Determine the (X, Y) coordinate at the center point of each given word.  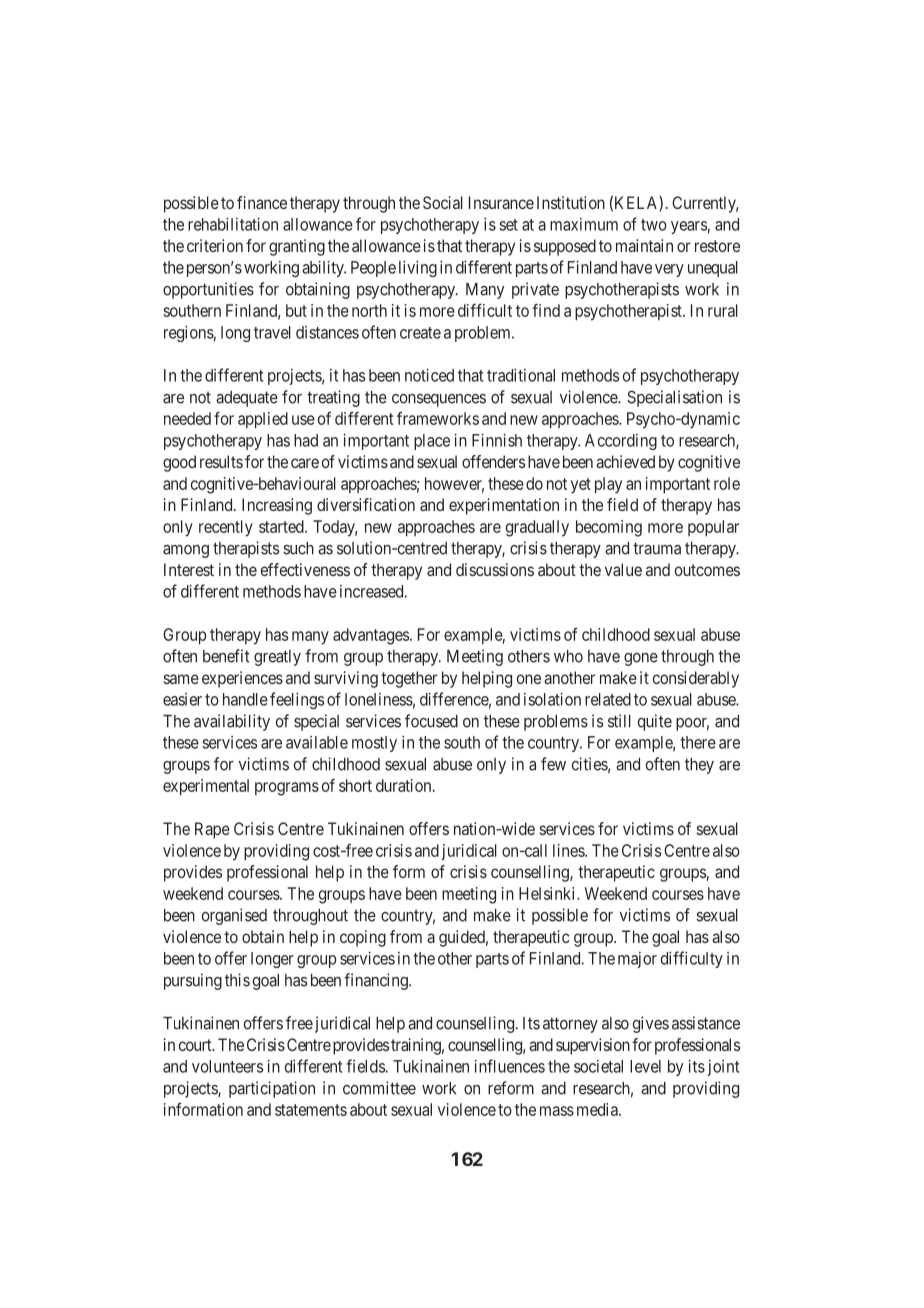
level (645, 1066)
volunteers (227, 1066)
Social (443, 202)
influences (509, 1066)
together (409, 679)
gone (641, 659)
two (654, 225)
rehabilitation (233, 224)
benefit (226, 656)
